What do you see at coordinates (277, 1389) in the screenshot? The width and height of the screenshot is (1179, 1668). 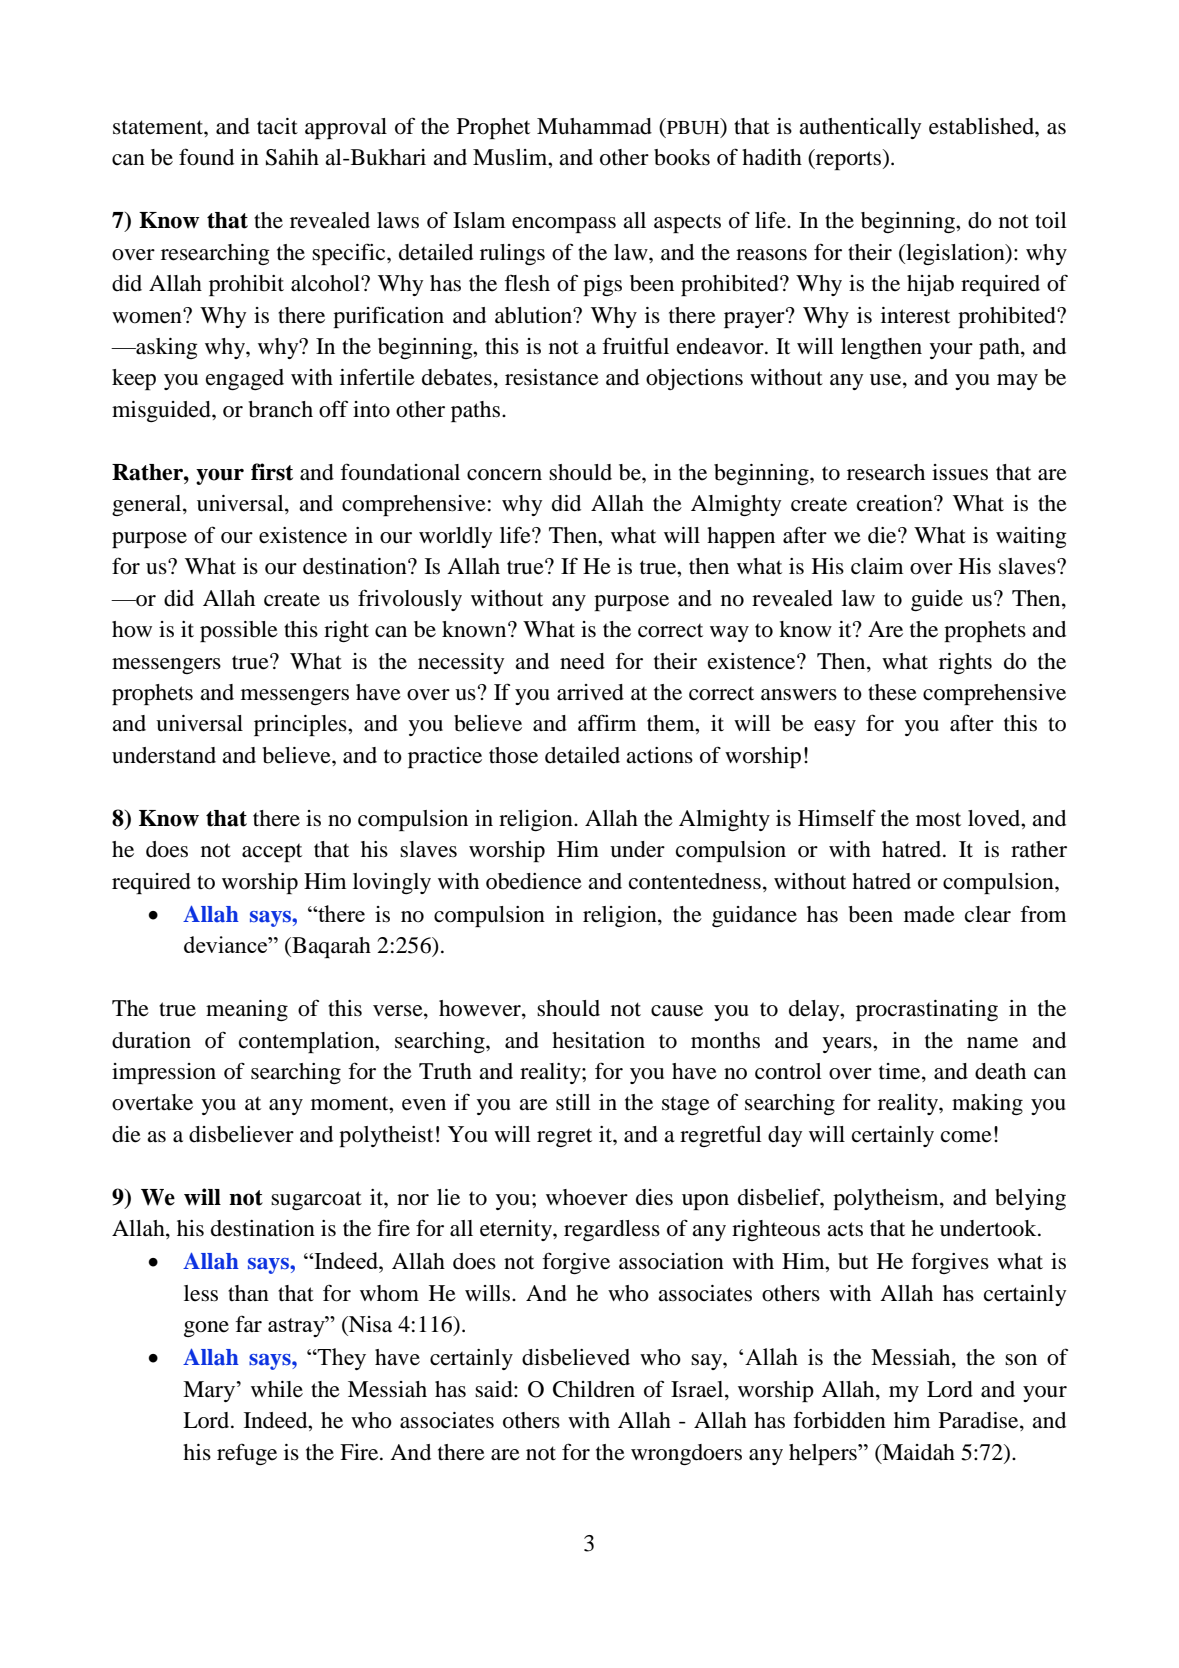 I see `while` at bounding box center [277, 1389].
